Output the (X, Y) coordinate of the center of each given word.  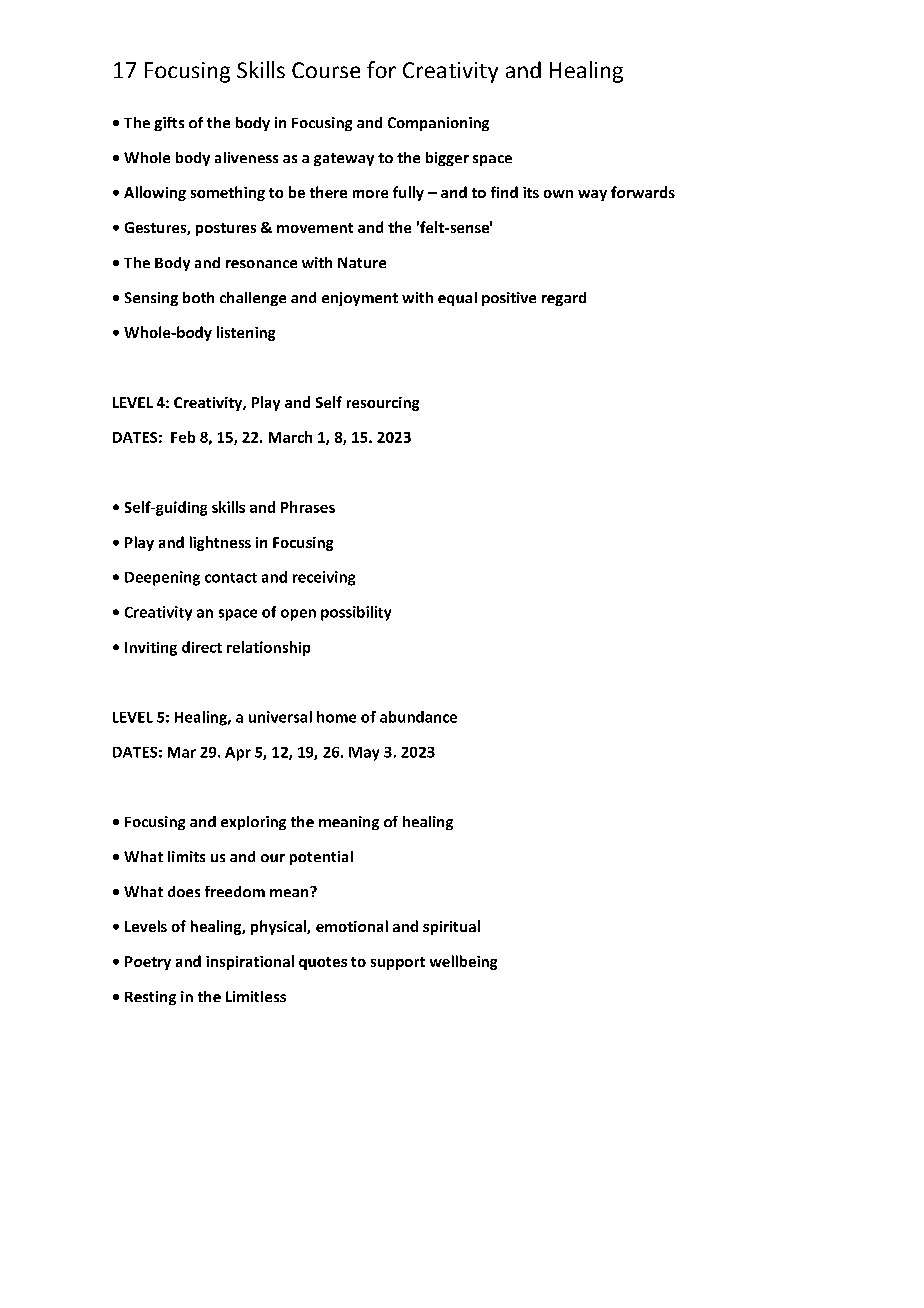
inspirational (250, 962)
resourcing (383, 404)
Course (326, 70)
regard (564, 299)
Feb (183, 437)
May (364, 754)
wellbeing (463, 962)
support (398, 963)
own (558, 194)
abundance (418, 717)
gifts (169, 124)
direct (202, 647)
